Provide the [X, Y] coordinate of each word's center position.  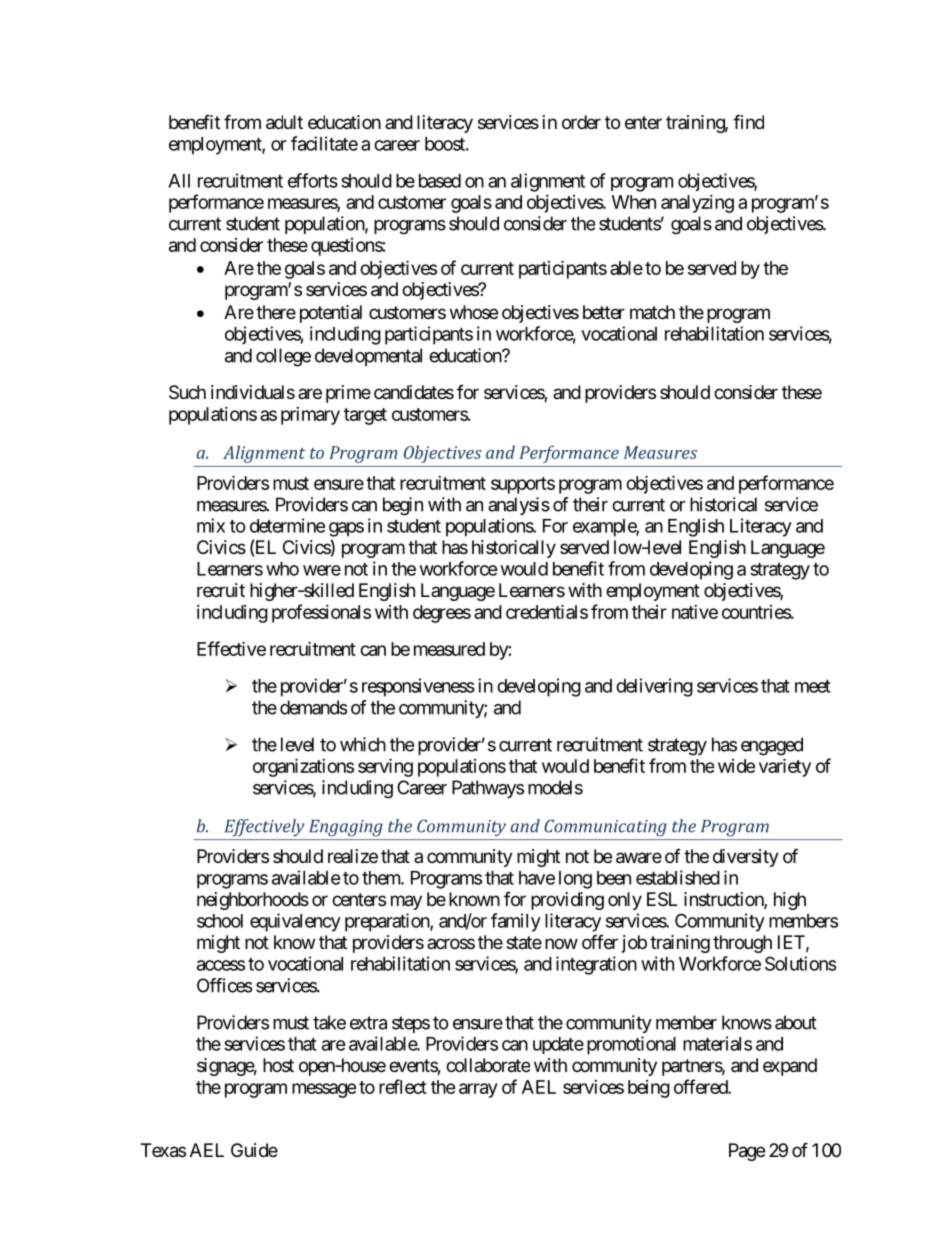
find [748, 121]
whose [474, 312]
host [278, 1065]
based [440, 181]
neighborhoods [253, 901]
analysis [519, 506]
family [516, 922]
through [742, 944]
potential [331, 314]
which [363, 744]
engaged [772, 746]
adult [284, 122]
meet [813, 686]
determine [287, 525]
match [652, 312]
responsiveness [418, 687]
